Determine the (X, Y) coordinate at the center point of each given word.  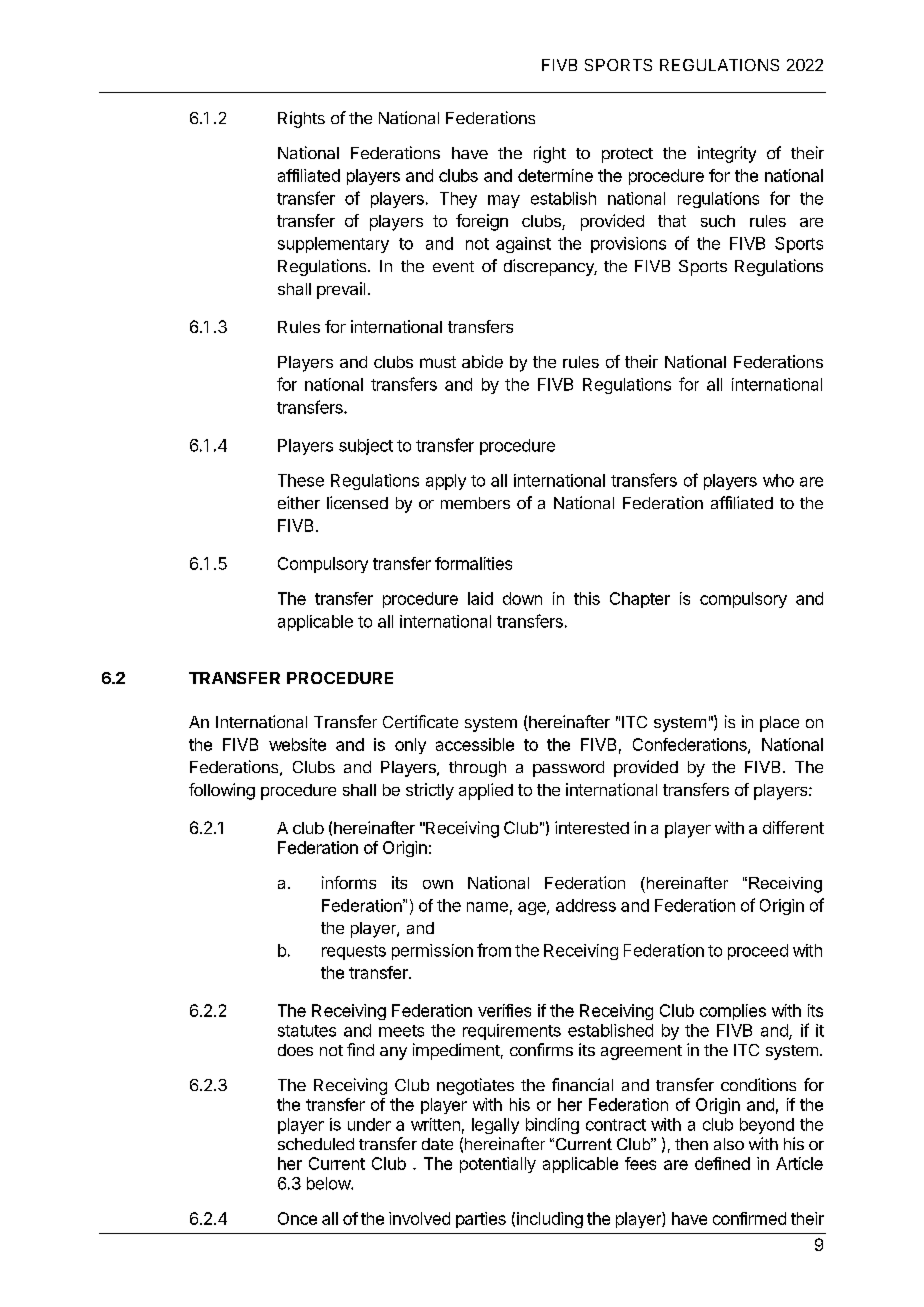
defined (722, 1163)
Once (297, 1218)
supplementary (333, 245)
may (504, 201)
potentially (498, 1165)
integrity (727, 154)
